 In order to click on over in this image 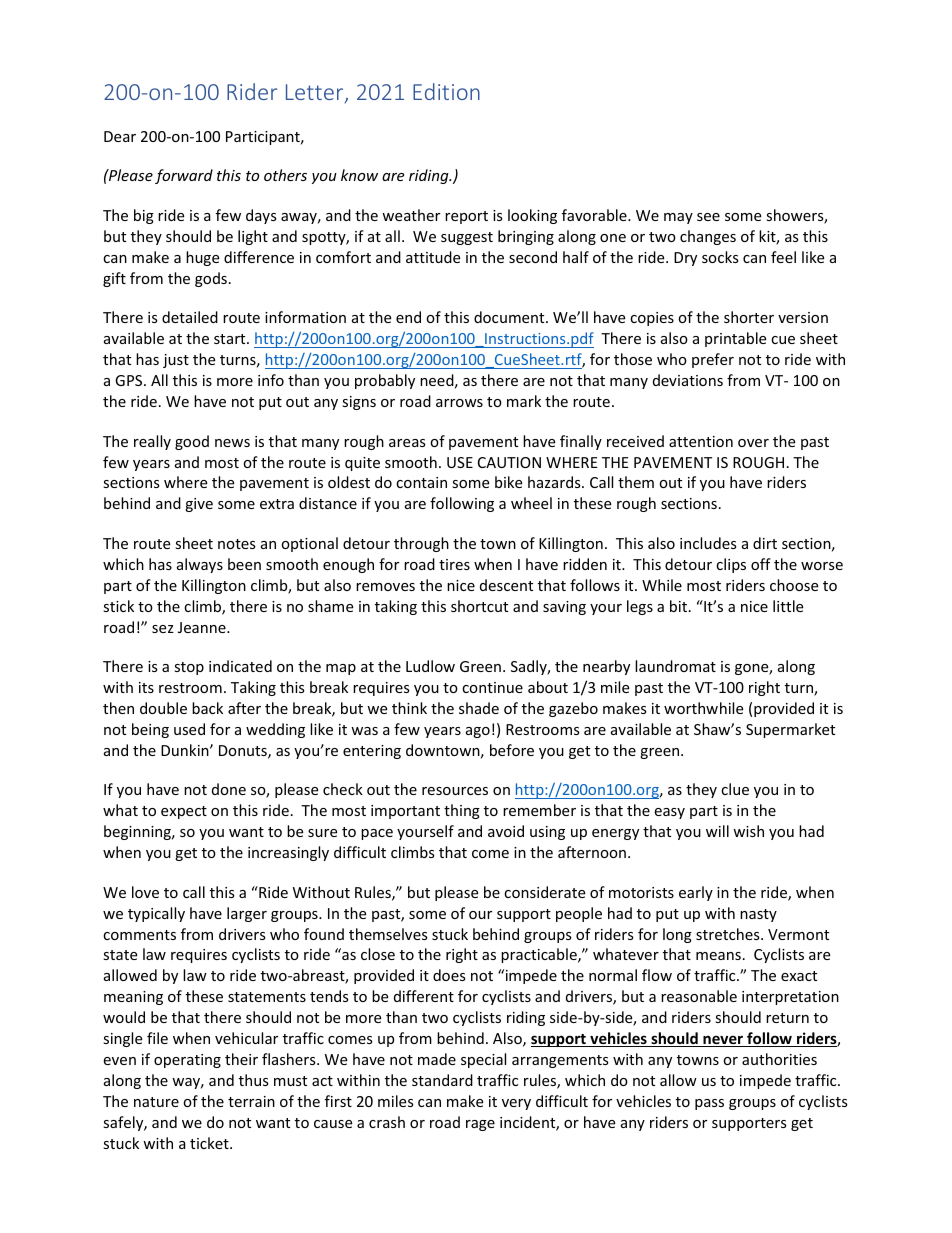, I will do `click(753, 443)`.
